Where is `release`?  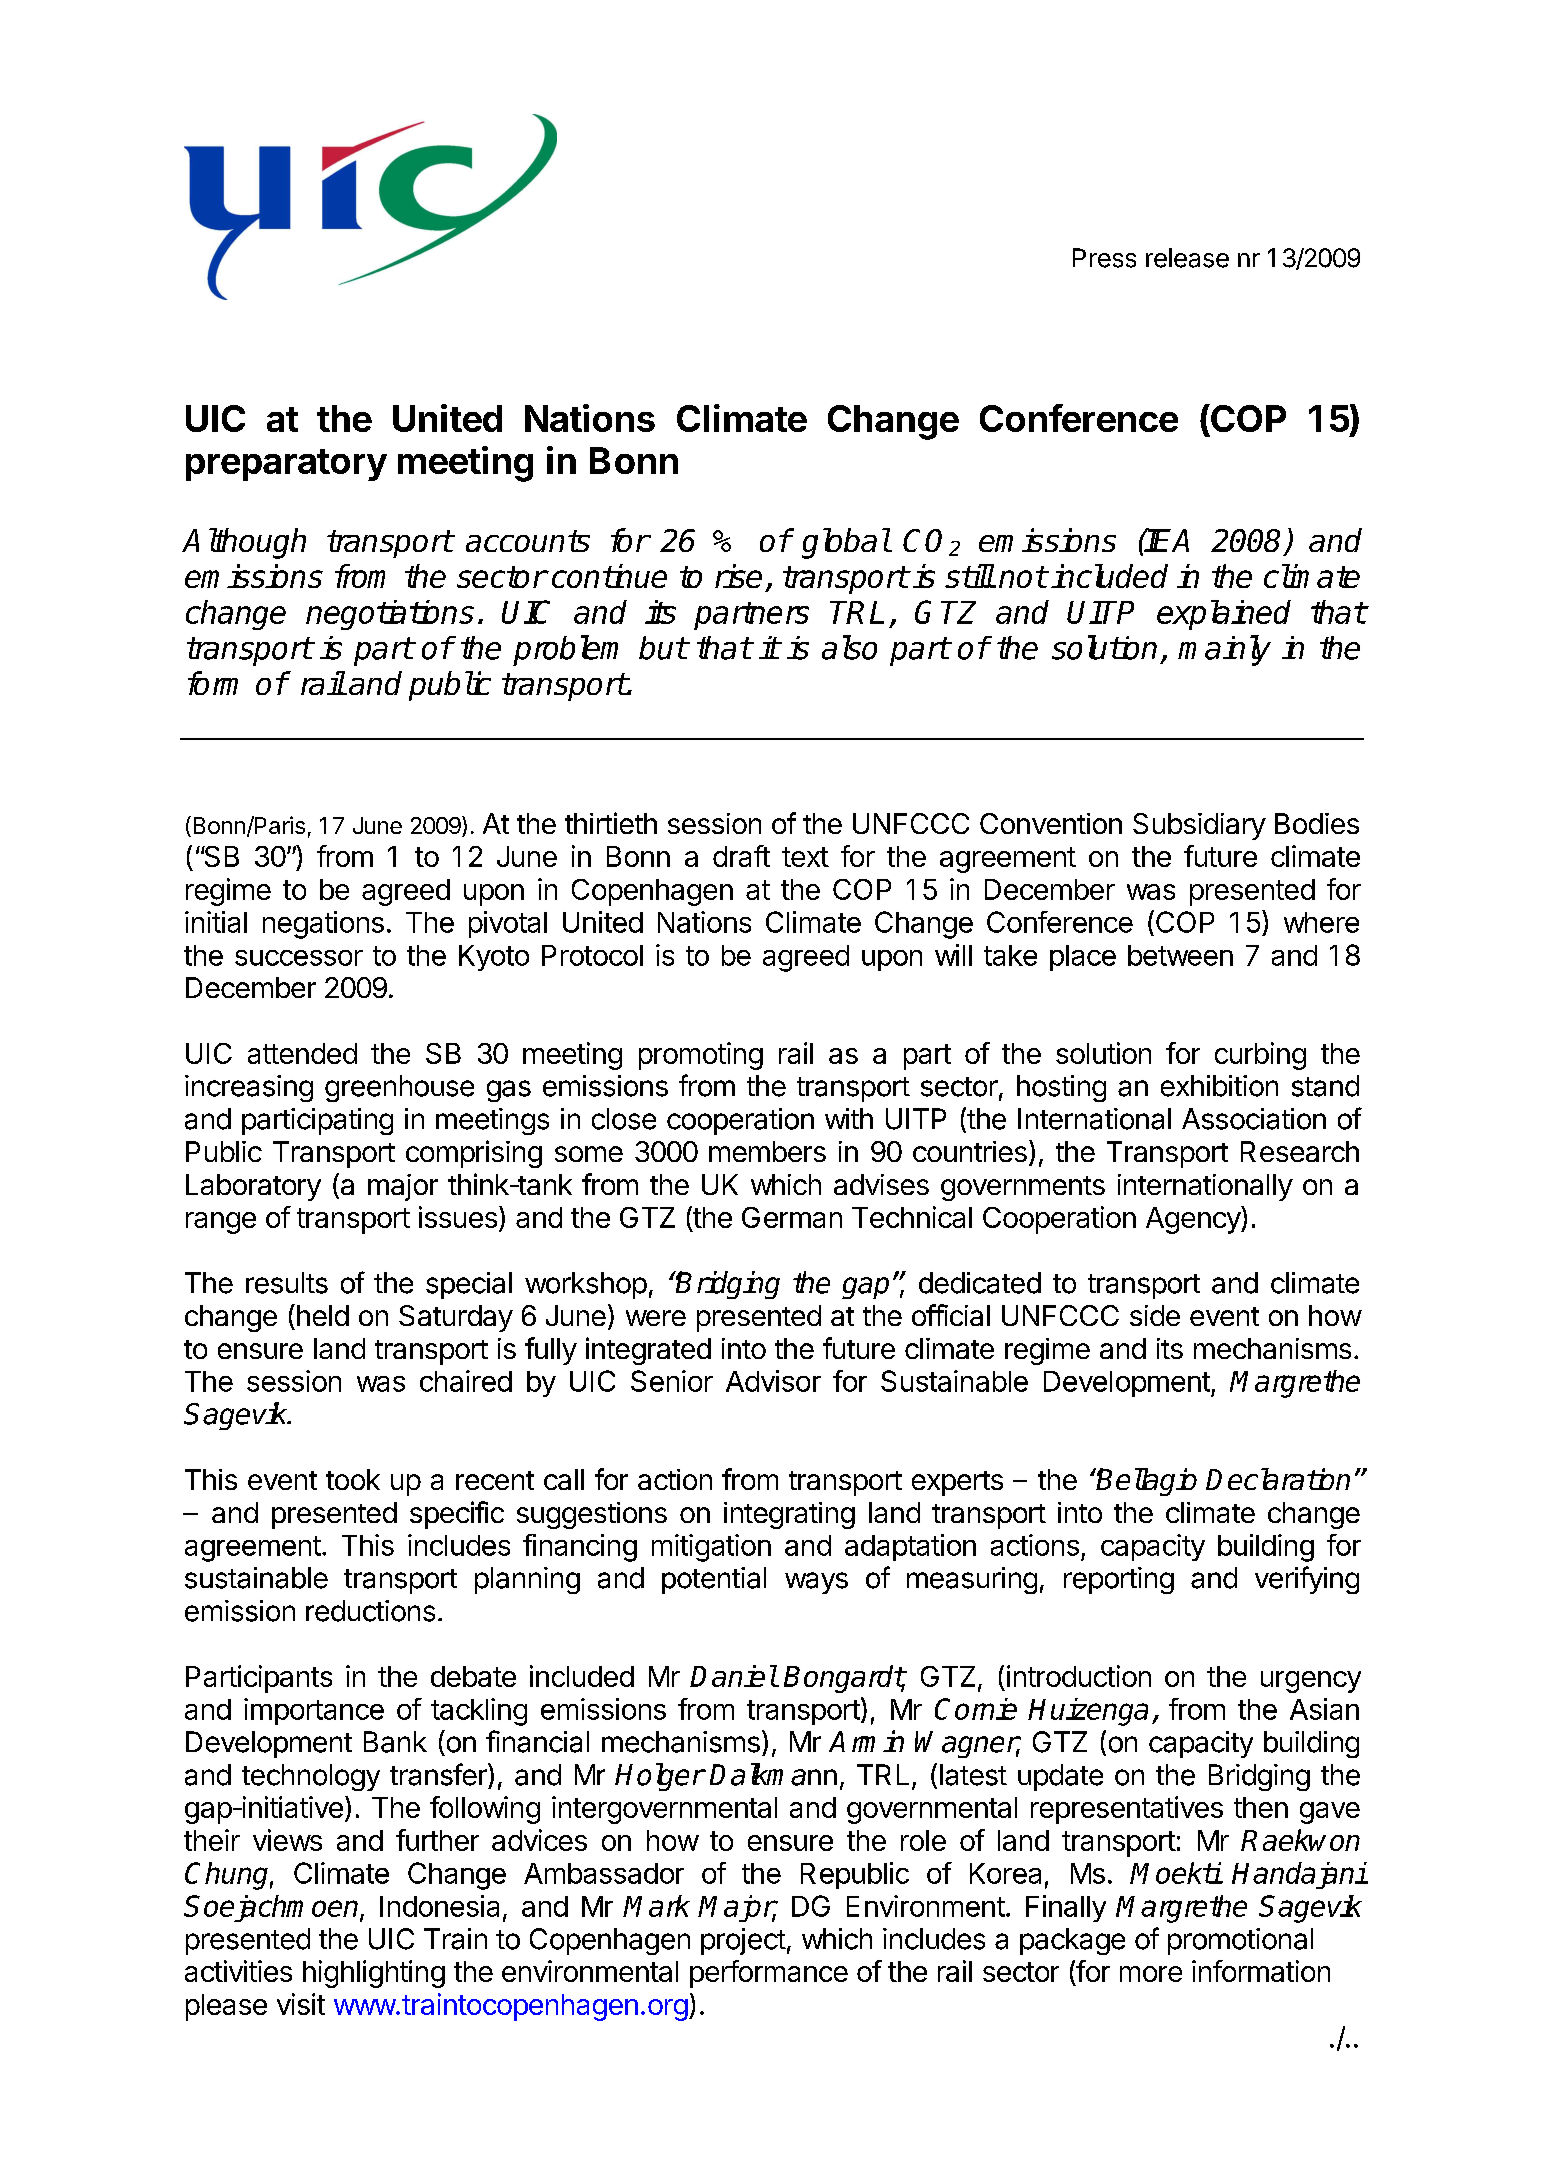 release is located at coordinates (1187, 258).
